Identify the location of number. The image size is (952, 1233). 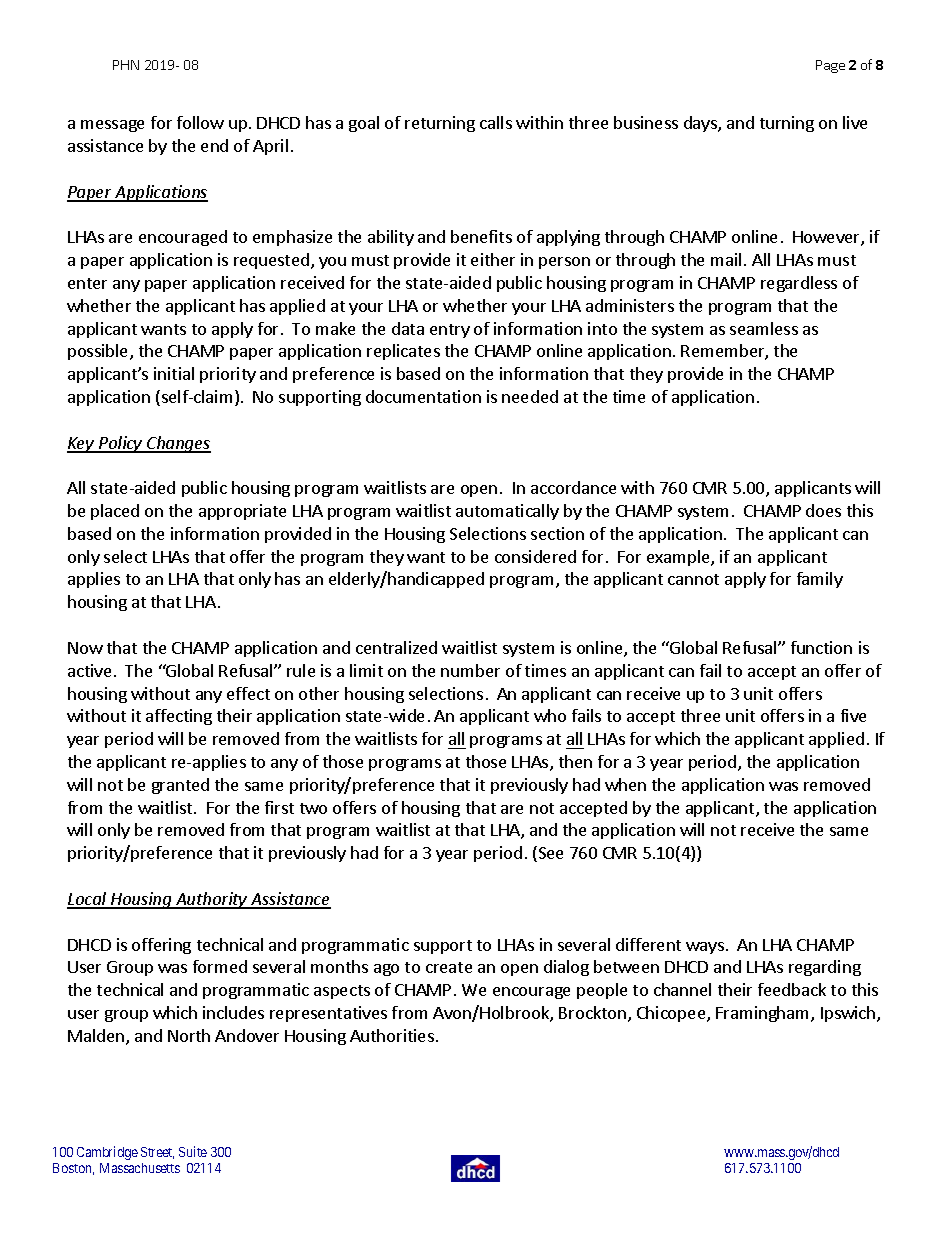
(470, 670).
